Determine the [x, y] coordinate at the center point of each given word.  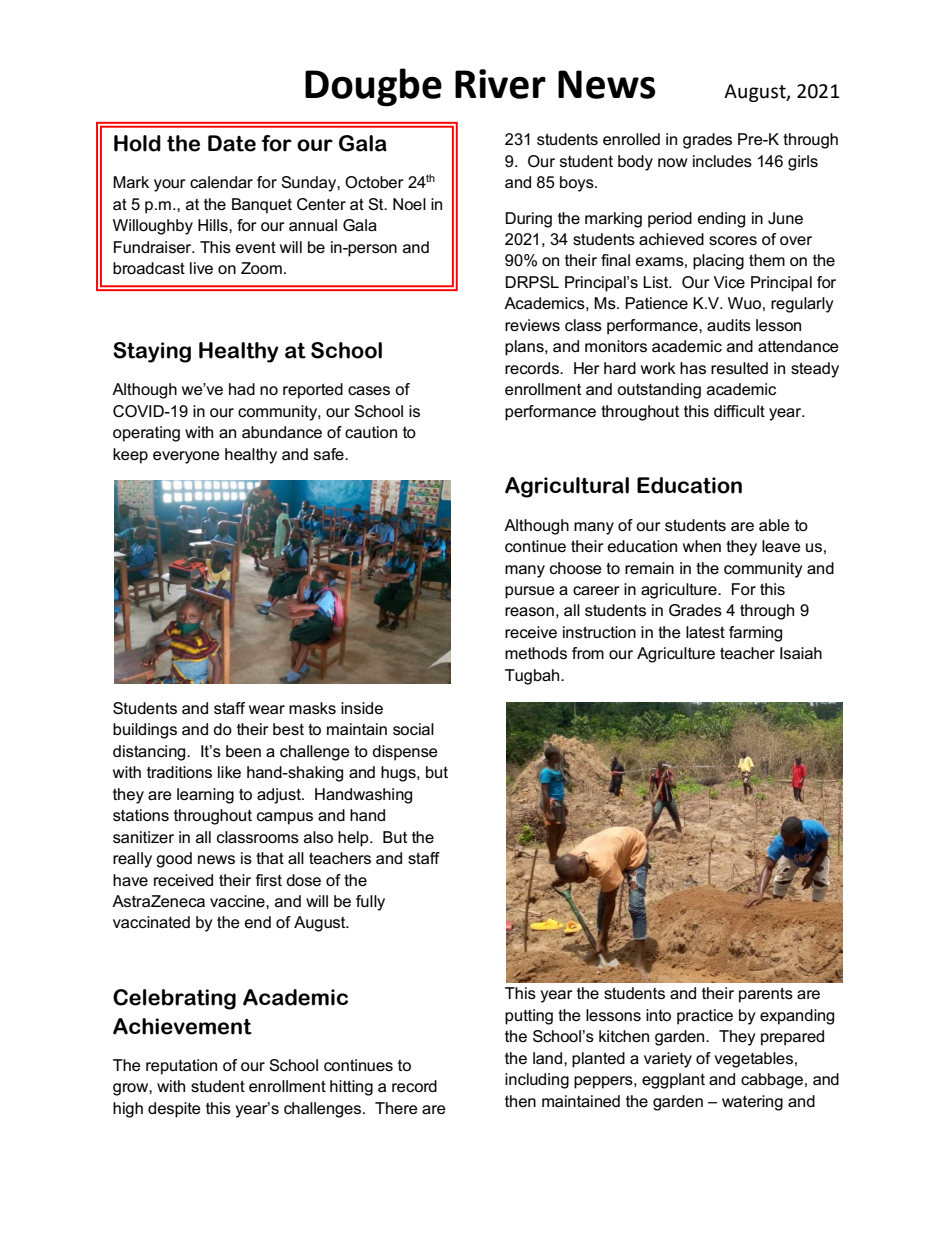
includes [722, 161]
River [500, 84]
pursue [530, 592]
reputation [181, 1067]
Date [232, 143]
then [520, 1101]
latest [705, 632]
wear [267, 709]
